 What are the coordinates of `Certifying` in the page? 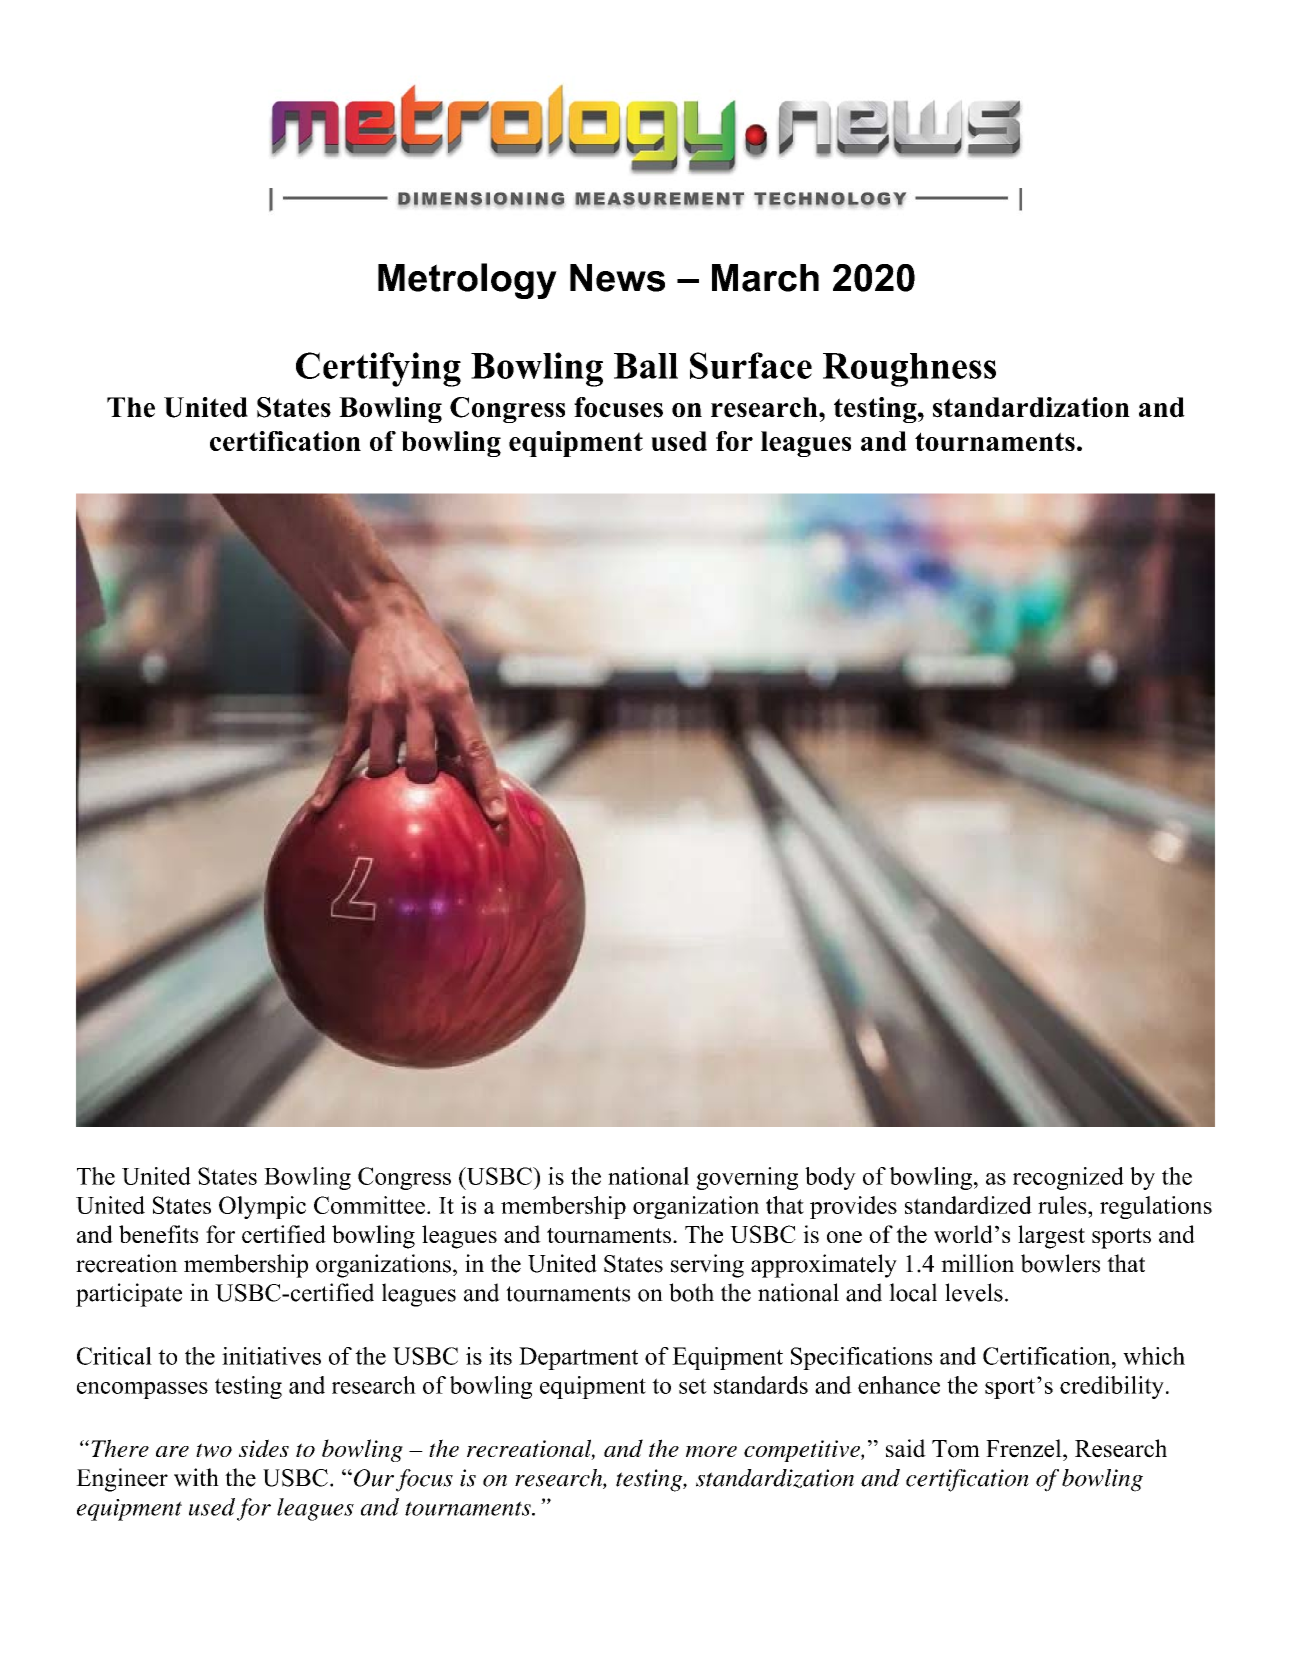 It's located at (378, 369).
